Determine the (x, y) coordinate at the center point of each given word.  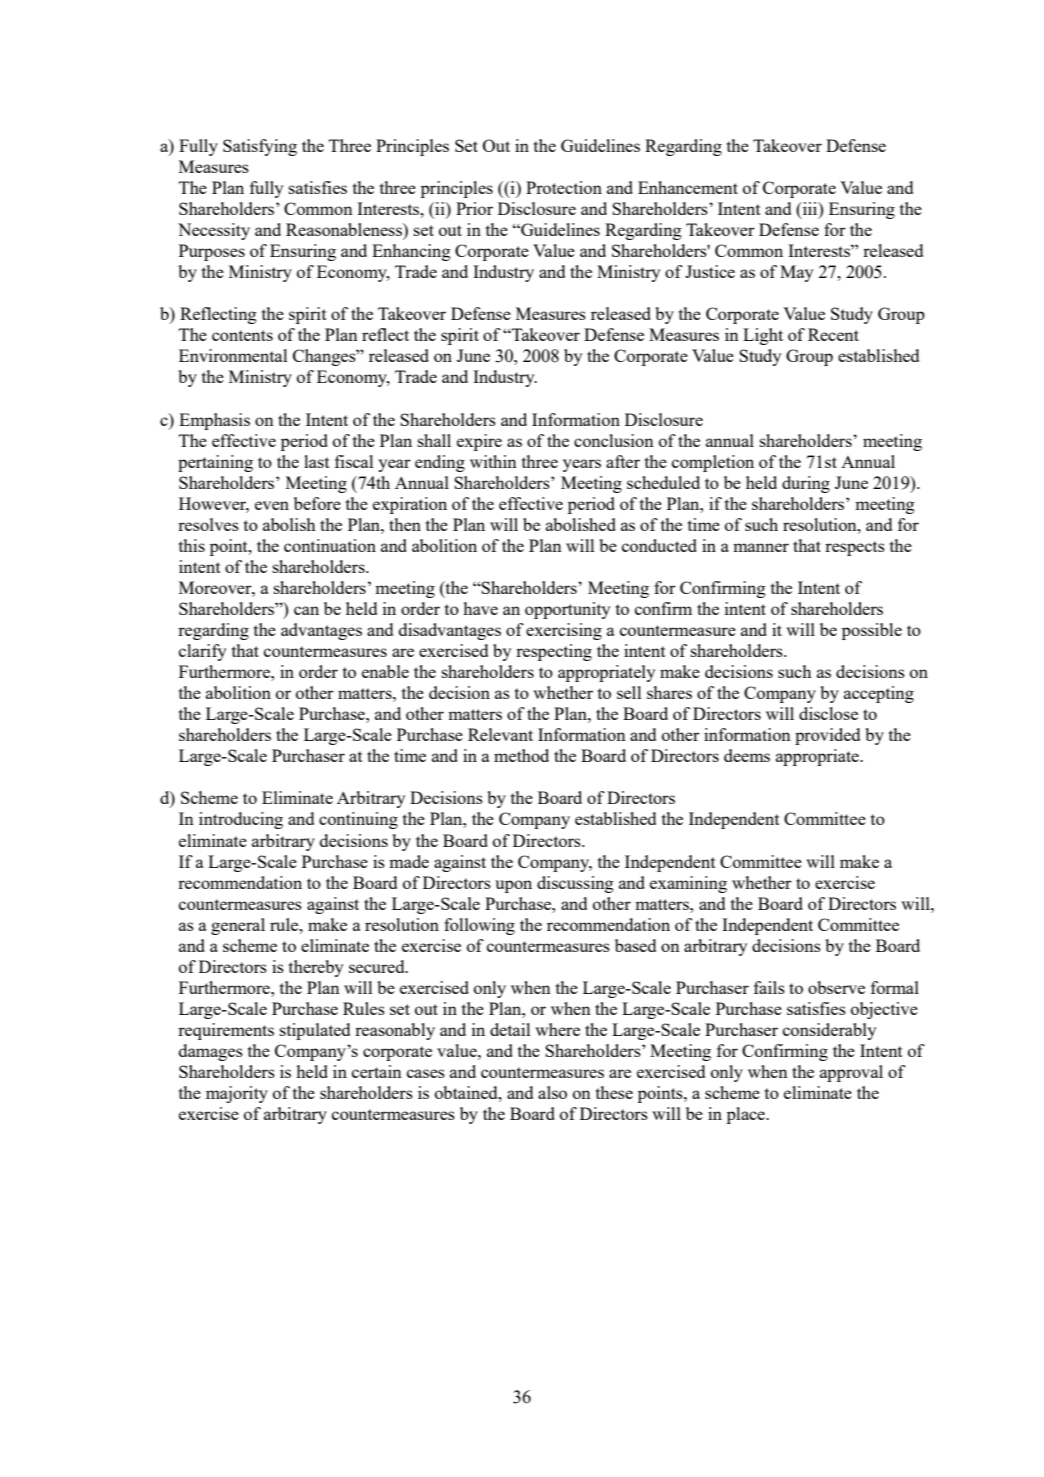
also (552, 1092)
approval (851, 1073)
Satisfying (260, 147)
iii (810, 208)
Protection (564, 187)
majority (237, 1094)
